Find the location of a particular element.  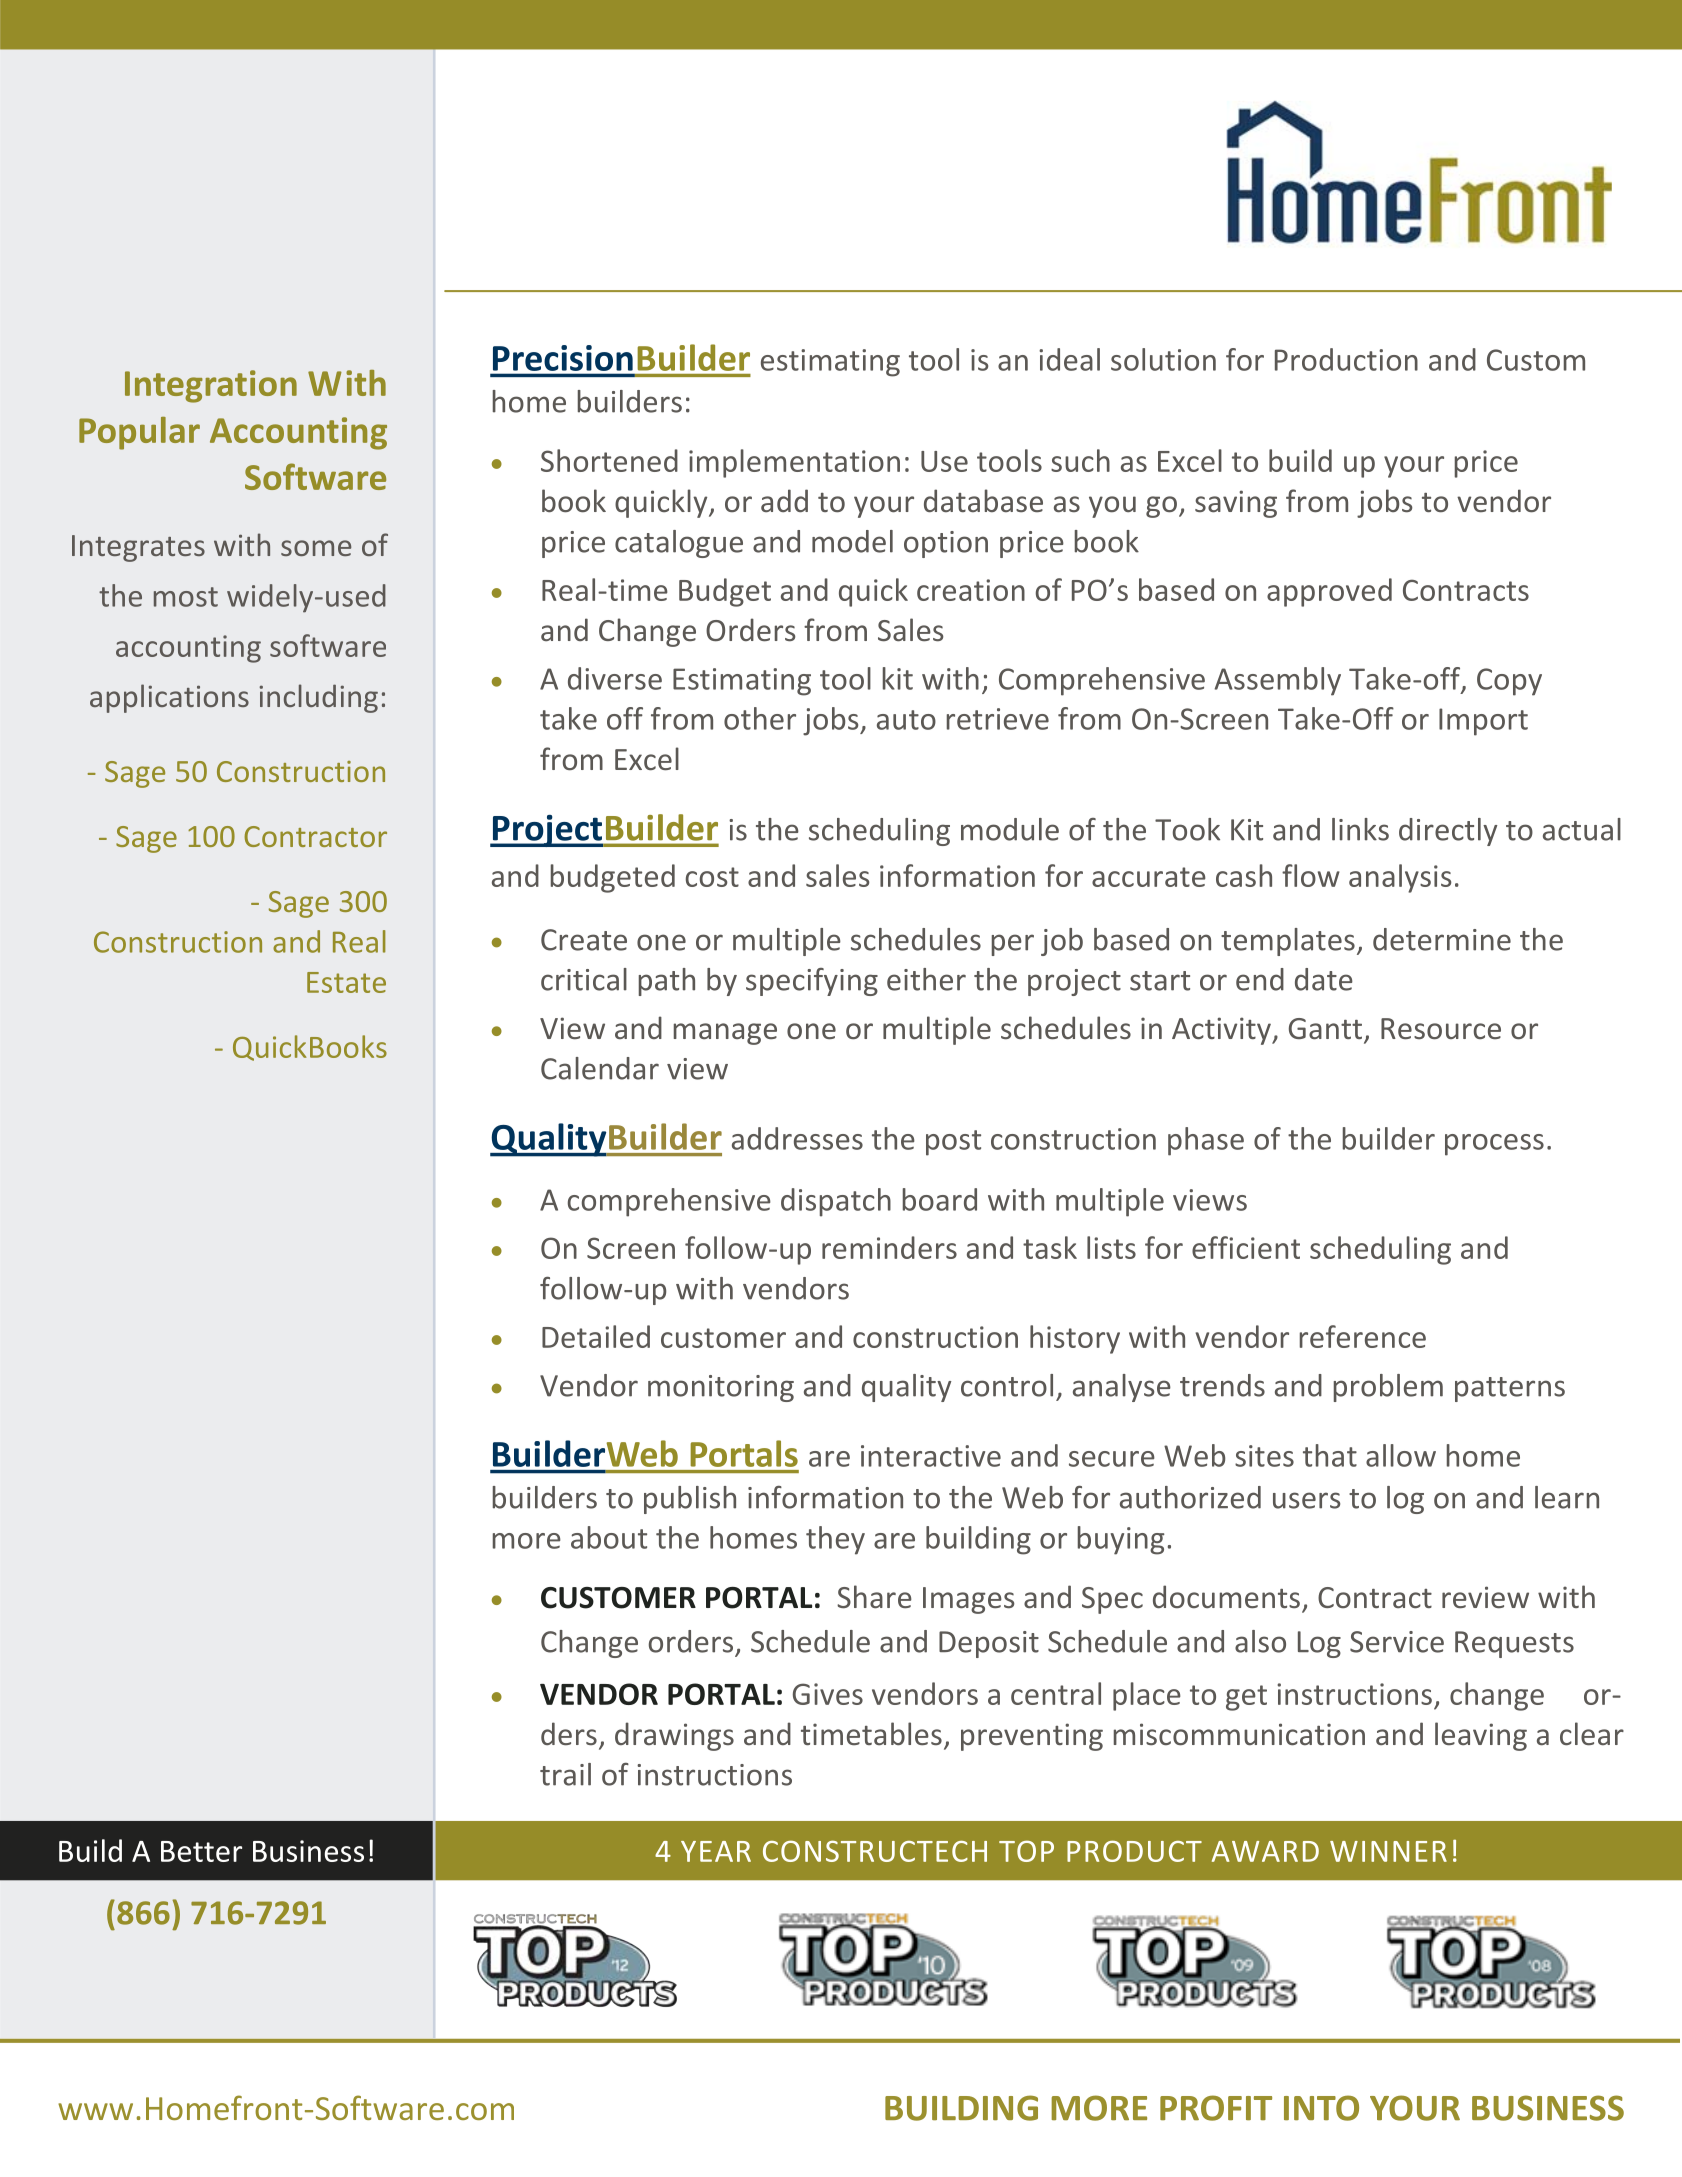

determine is located at coordinates (1442, 939).
